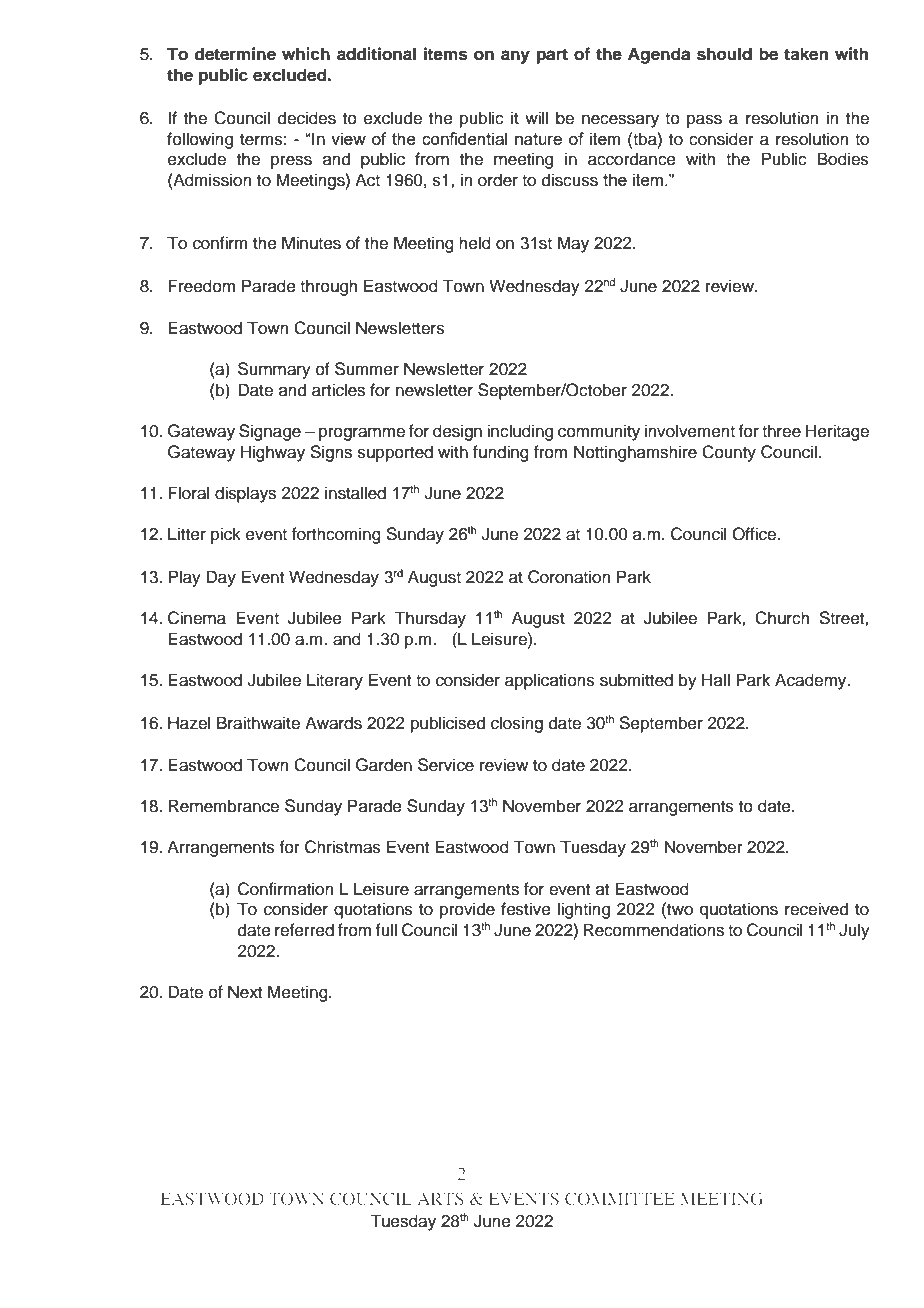 This screenshot has width=924, height=1308. Describe the element at coordinates (781, 431) in the screenshot. I see `three` at that location.
